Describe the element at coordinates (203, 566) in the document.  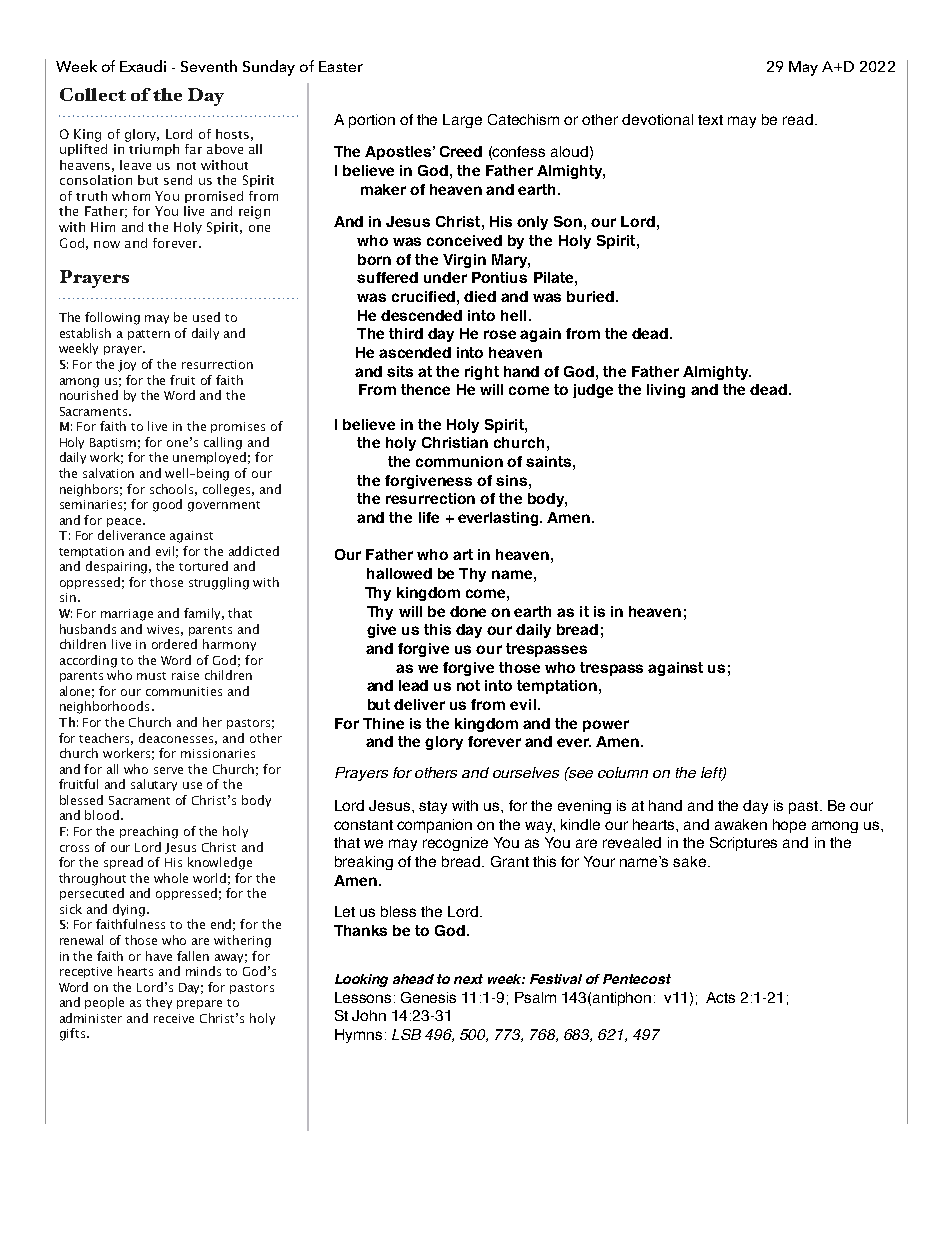
I see `tortured` at that location.
